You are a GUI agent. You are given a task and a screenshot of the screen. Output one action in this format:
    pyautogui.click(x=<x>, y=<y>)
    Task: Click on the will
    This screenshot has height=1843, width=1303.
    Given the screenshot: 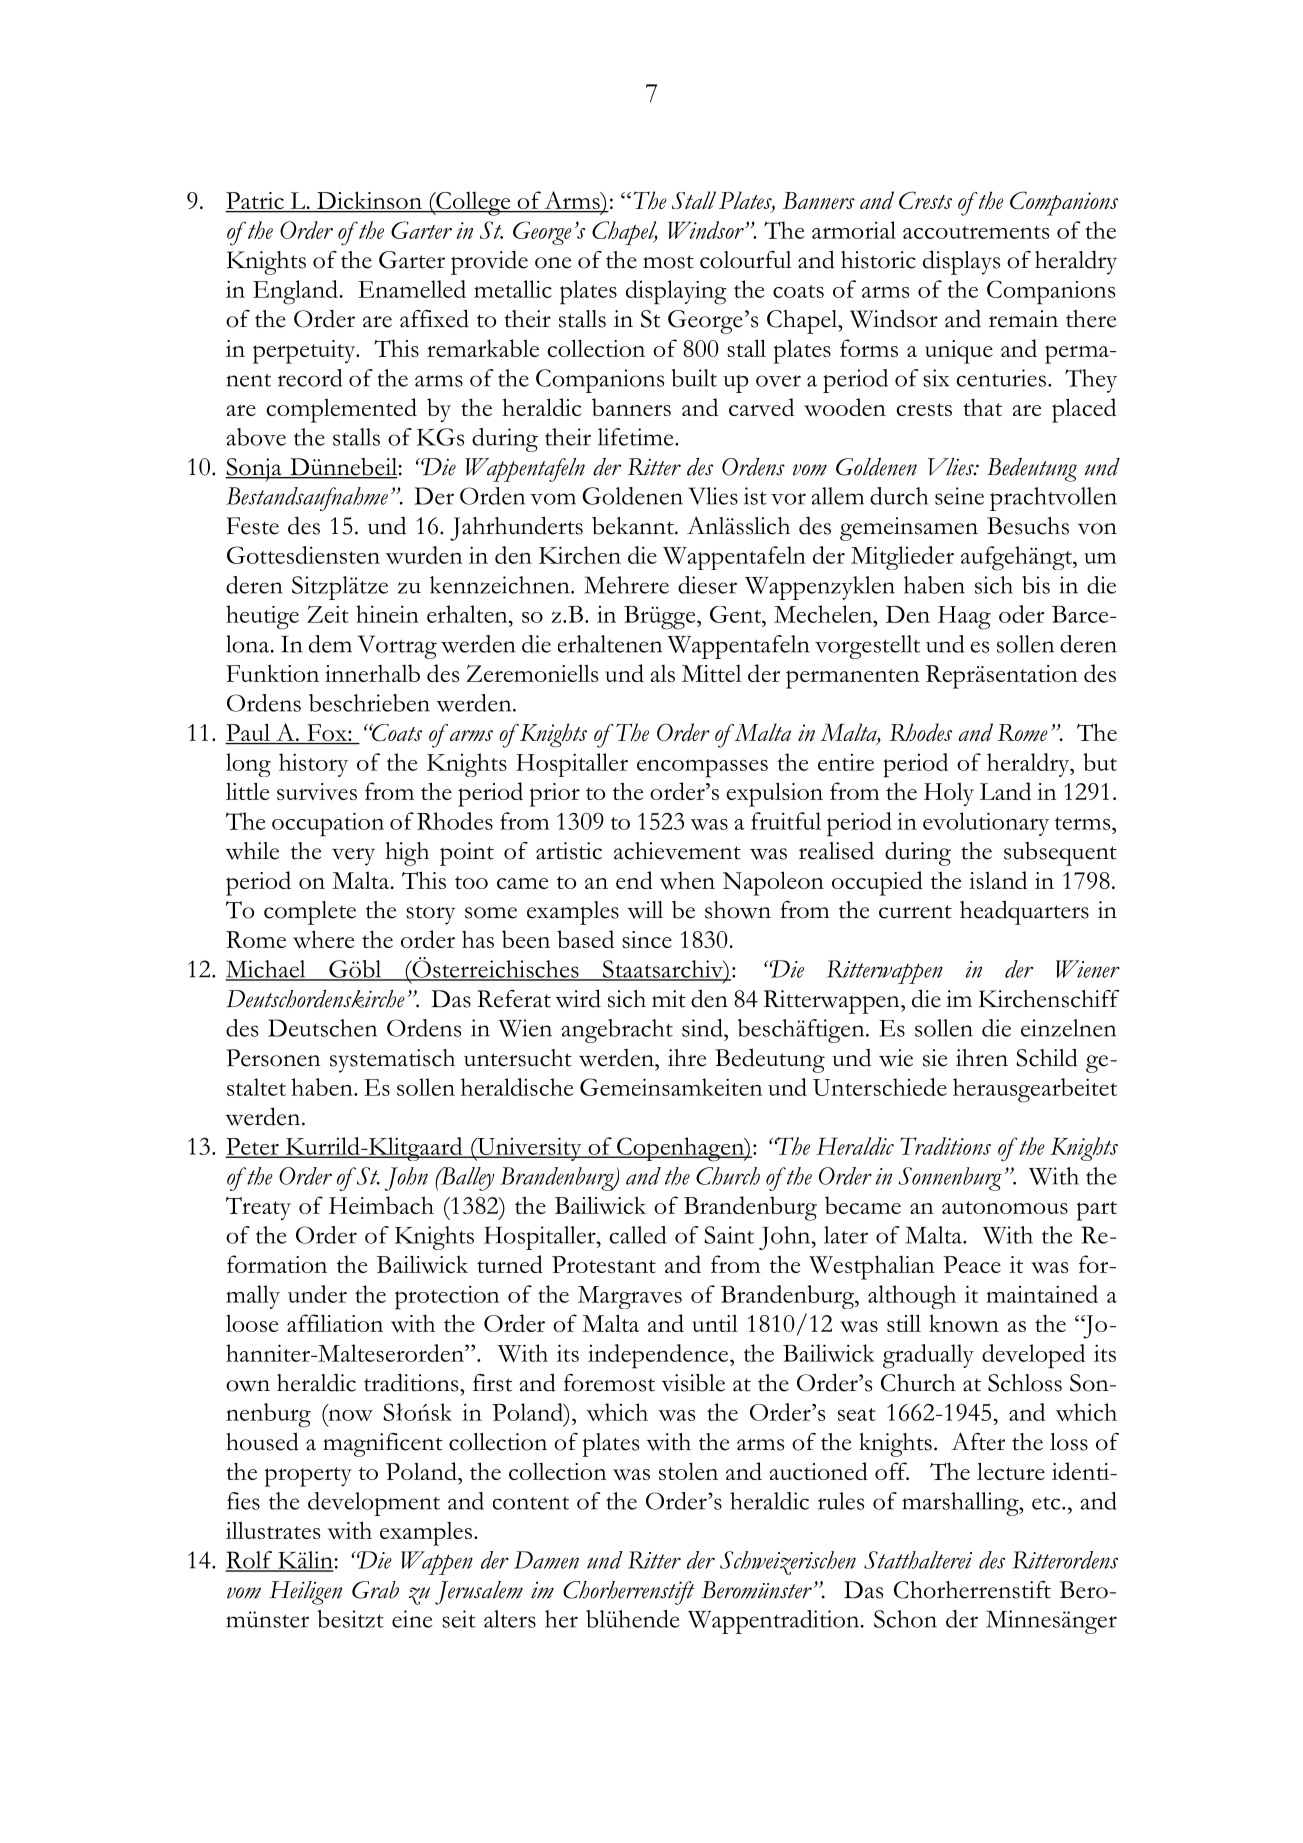 What is the action you would take?
    pyautogui.click(x=645, y=910)
